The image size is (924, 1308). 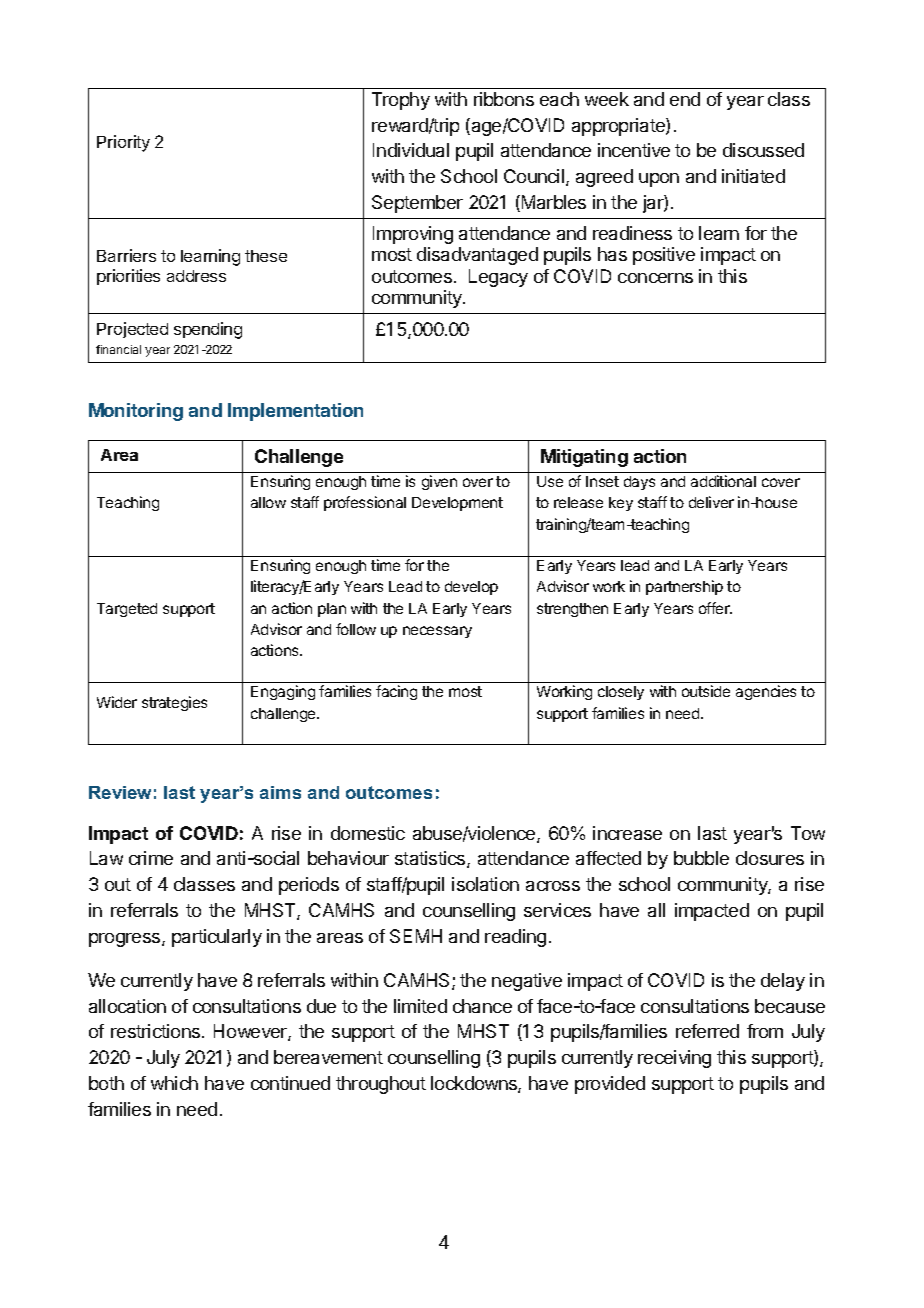 I want to click on chance, so click(x=482, y=1006).
